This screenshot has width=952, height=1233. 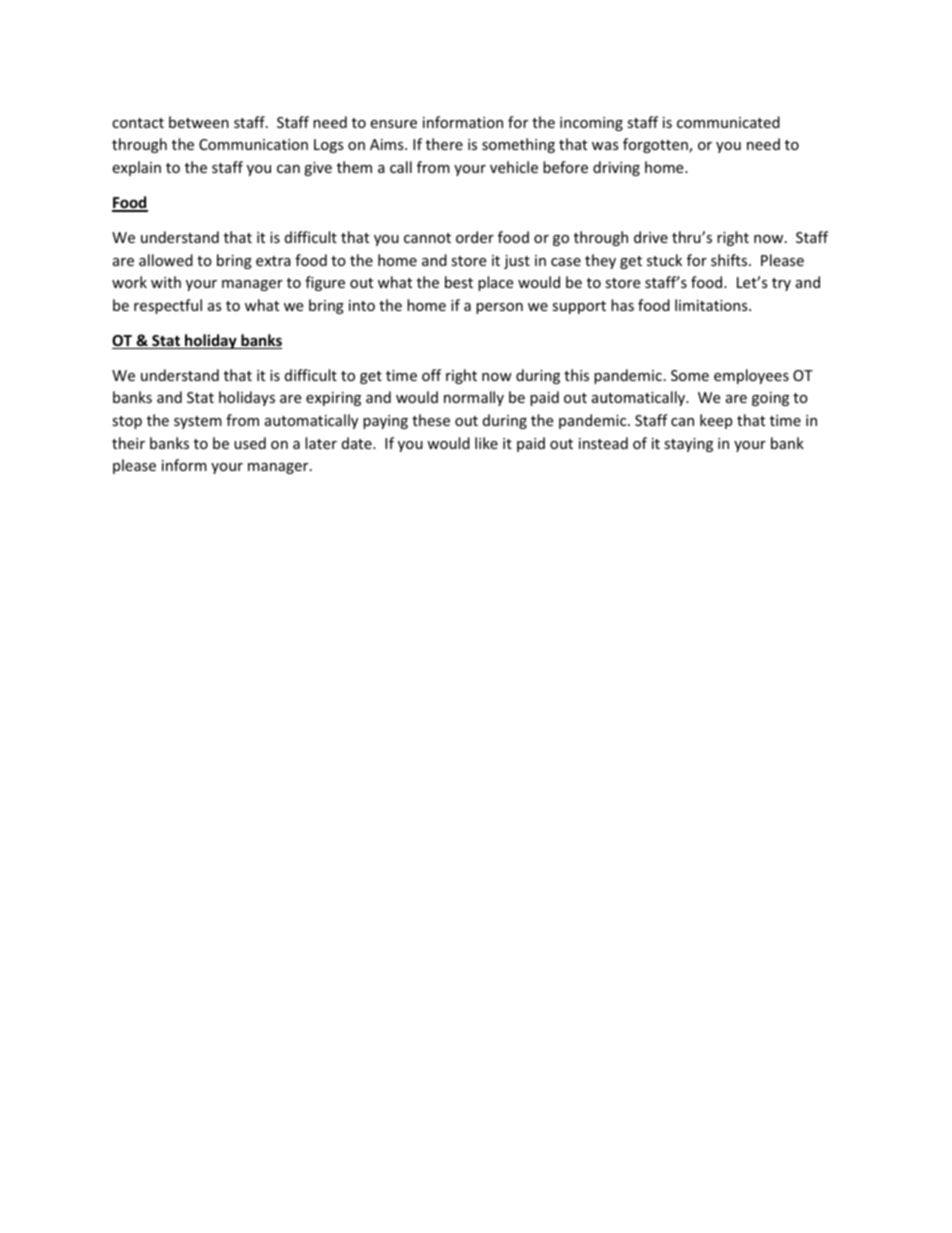 What do you see at coordinates (199, 122) in the screenshot?
I see `between` at bounding box center [199, 122].
